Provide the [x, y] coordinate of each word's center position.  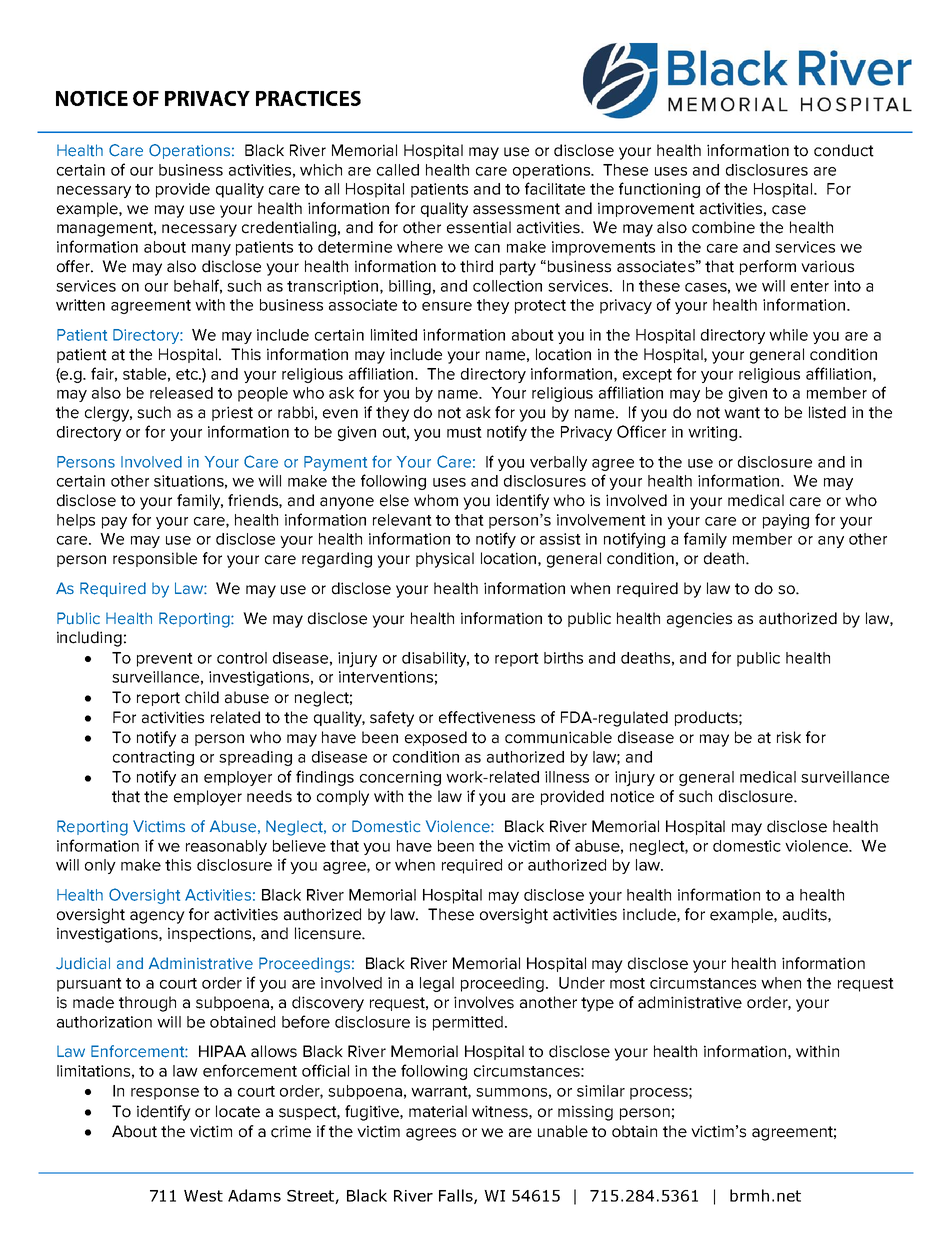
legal [437, 984]
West [203, 1196]
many [211, 250]
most [627, 983]
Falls [457, 1196]
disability [435, 659]
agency [157, 917]
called [398, 170]
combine [723, 227]
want [742, 413]
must [464, 432]
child [202, 697]
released [181, 393]
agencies [699, 620]
